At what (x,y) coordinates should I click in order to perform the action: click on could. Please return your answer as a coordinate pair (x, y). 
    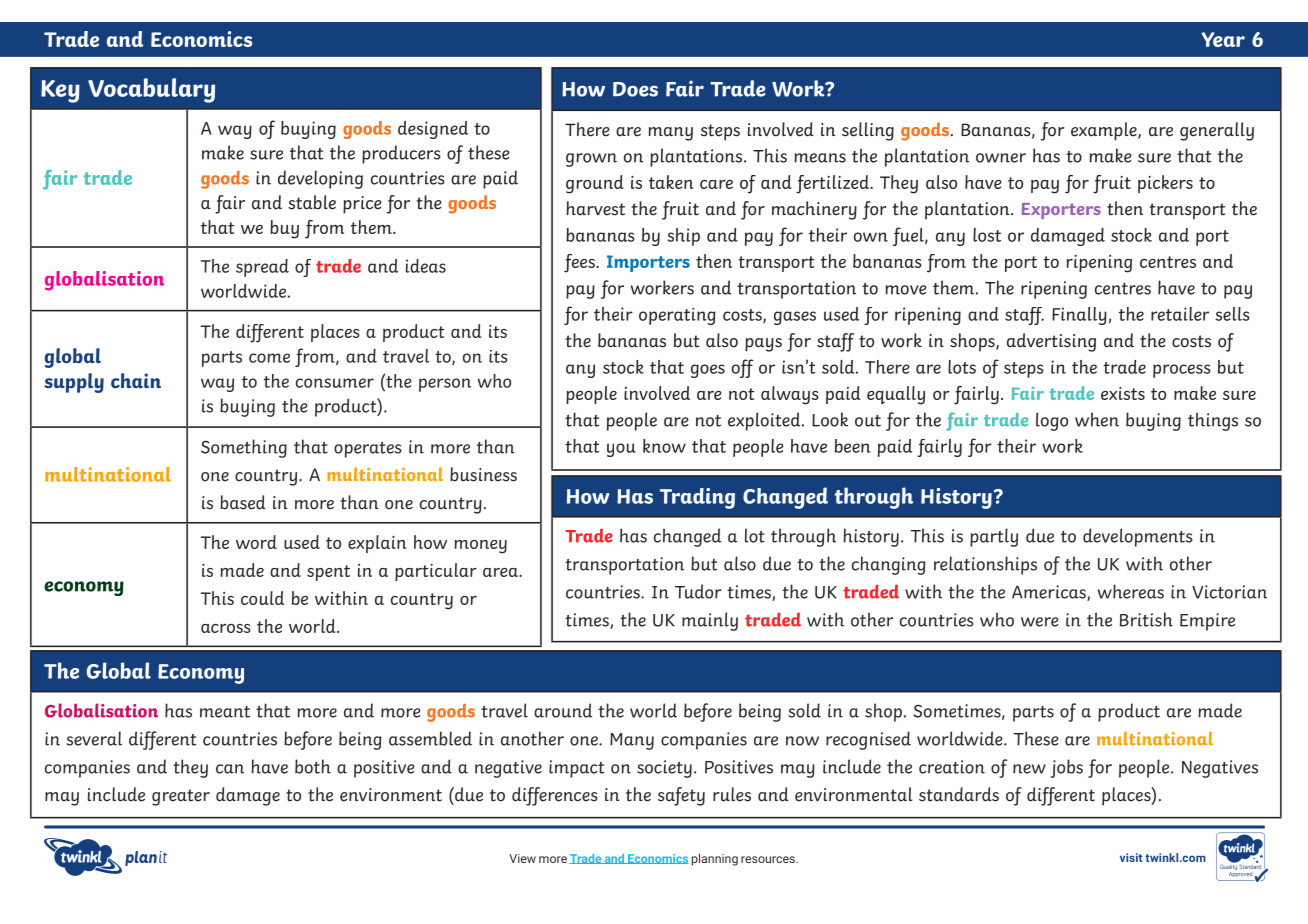
    Looking at the image, I should click on (262, 598).
